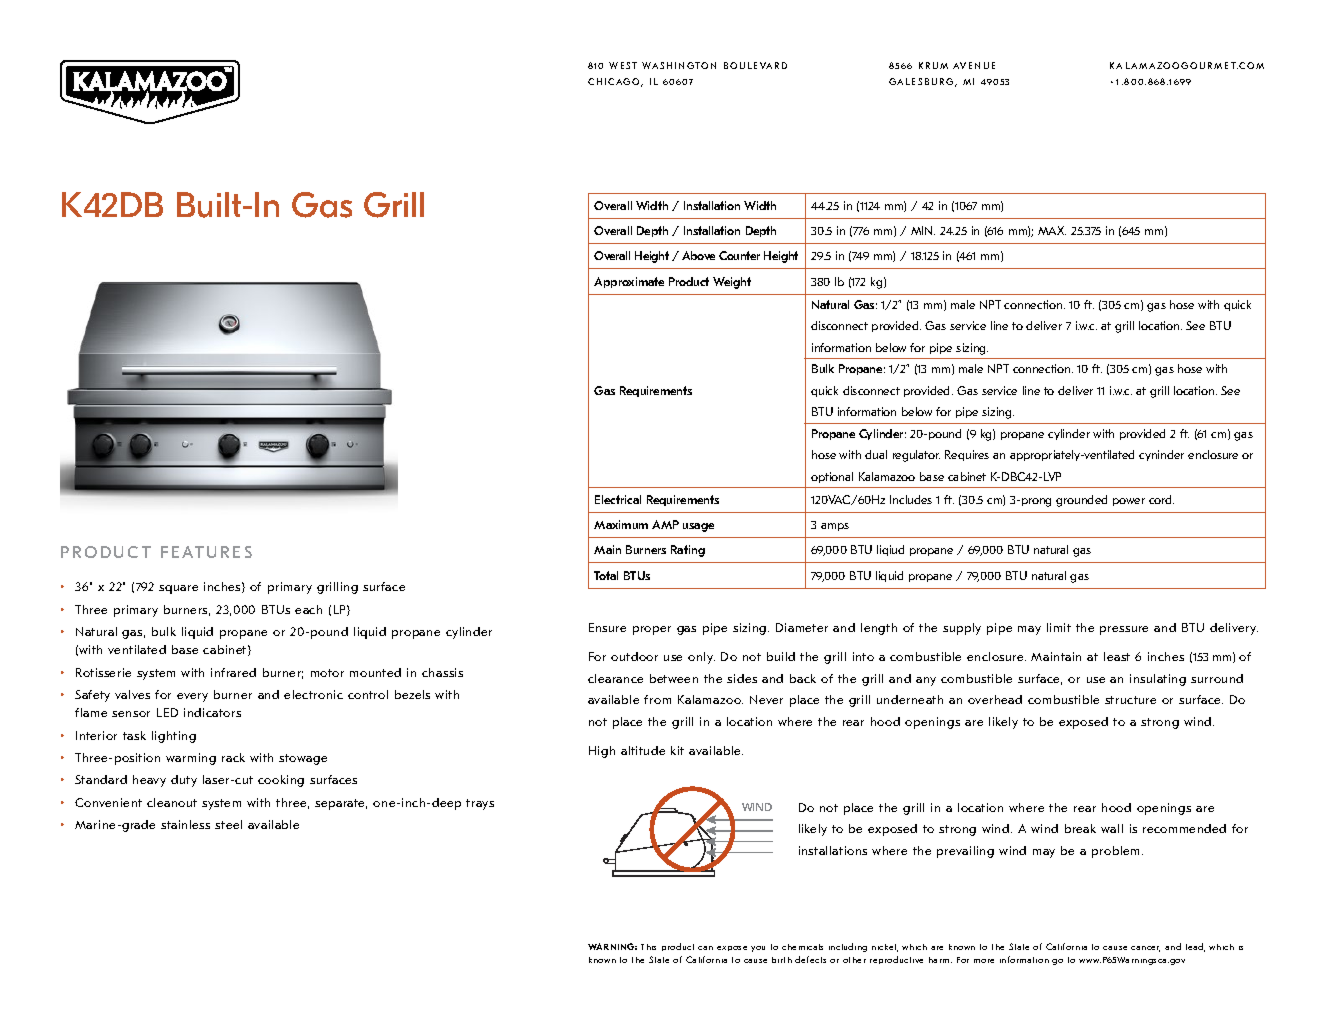 Image resolution: width=1326 pixels, height=1024 pixels. What do you see at coordinates (178, 589) in the image?
I see `square` at bounding box center [178, 589].
